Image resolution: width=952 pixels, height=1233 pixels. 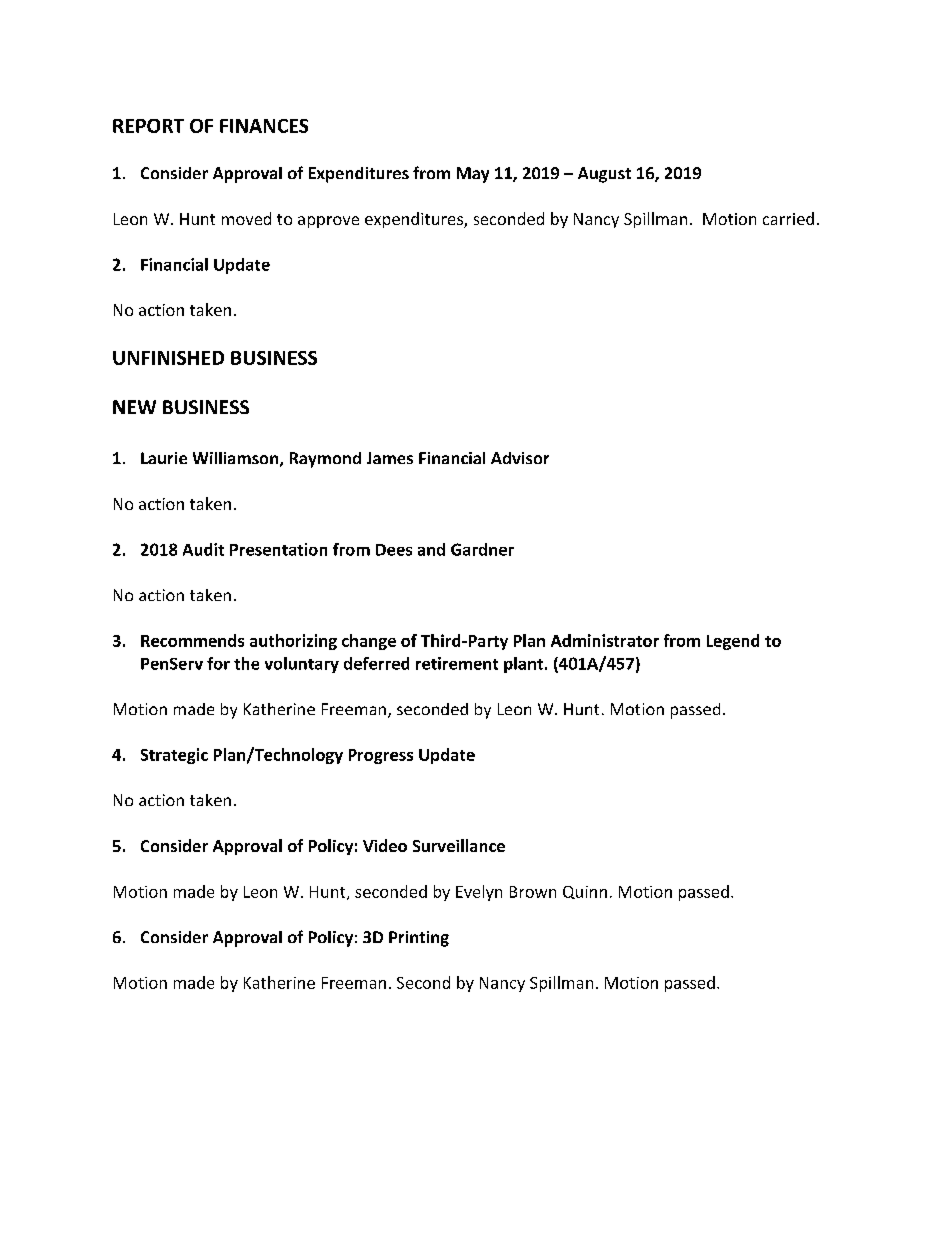 What do you see at coordinates (203, 549) in the screenshot?
I see `Audit` at bounding box center [203, 549].
